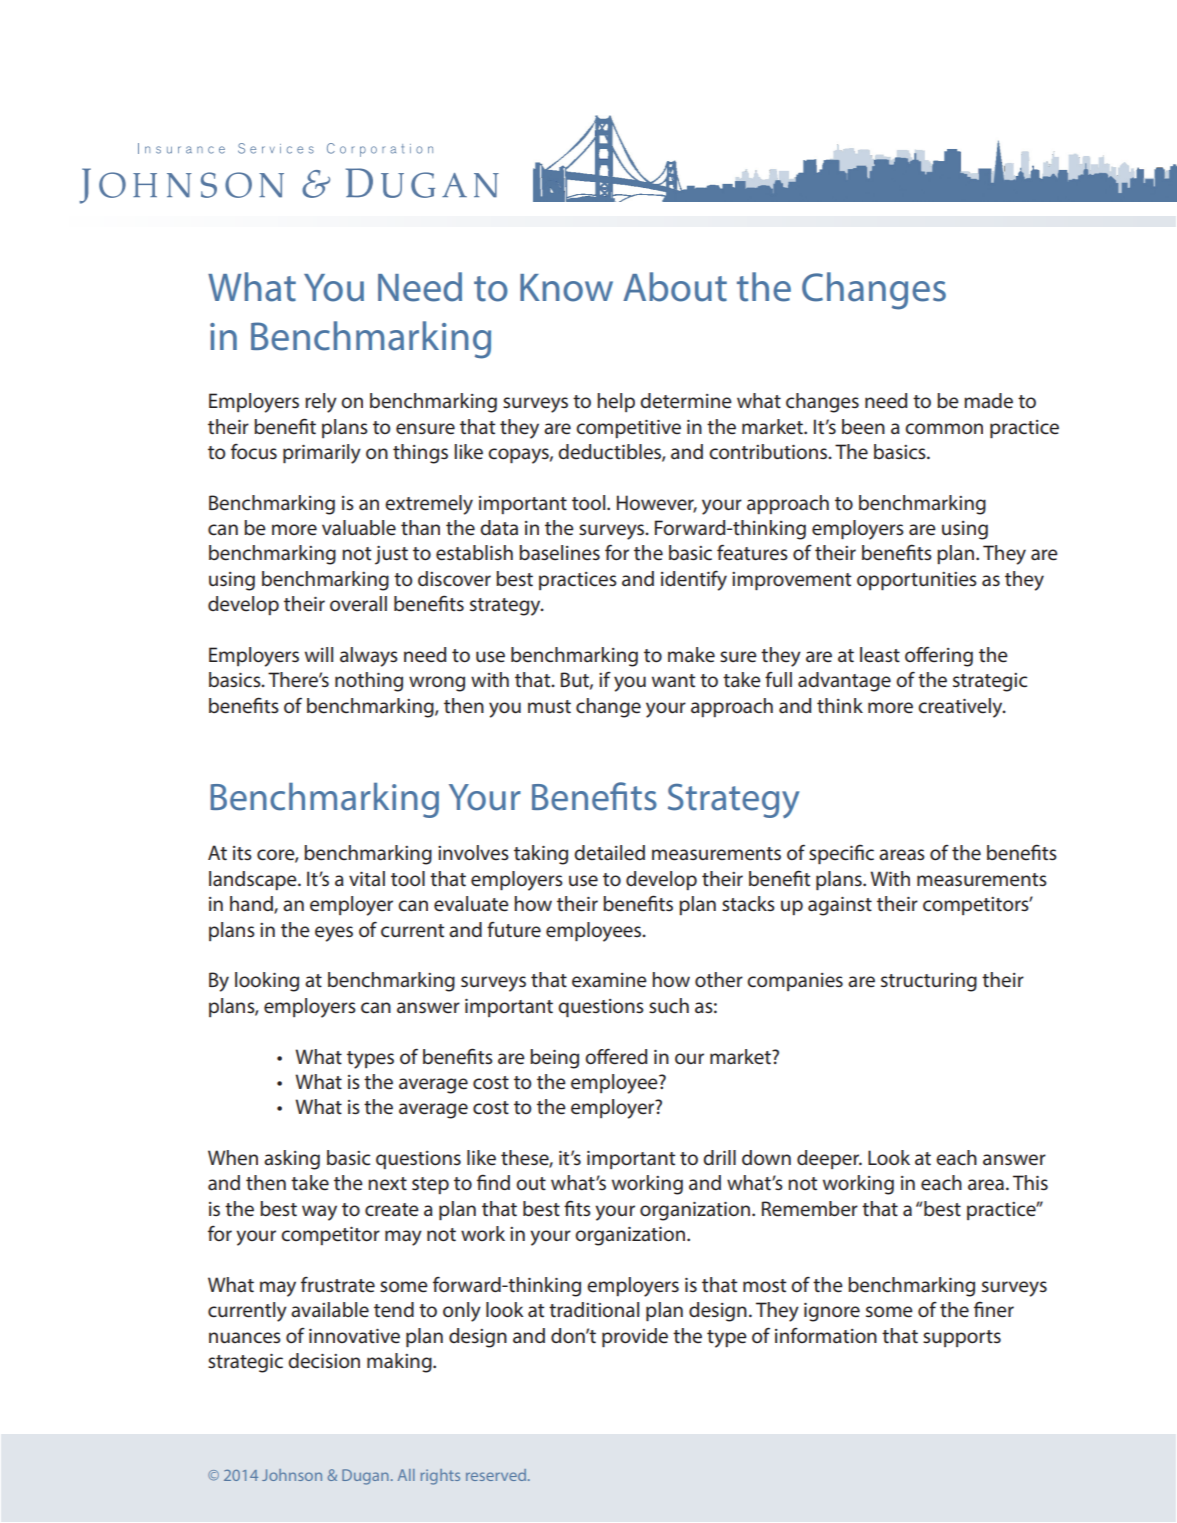 The width and height of the document is (1177, 1523). What do you see at coordinates (292, 1475) in the document?
I see `Johnson` at bounding box center [292, 1475].
